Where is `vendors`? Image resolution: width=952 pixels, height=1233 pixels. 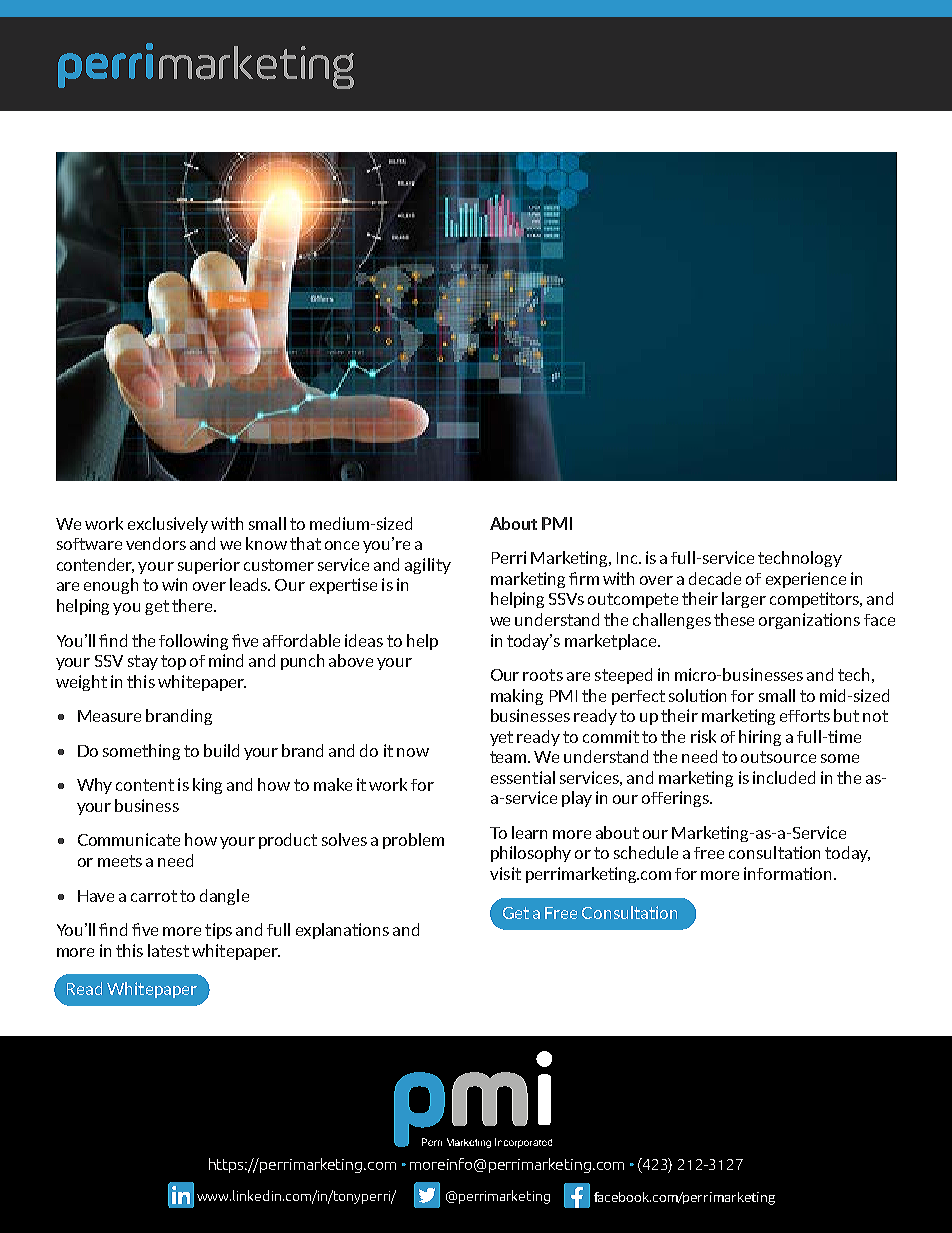 vendors is located at coordinates (156, 543).
